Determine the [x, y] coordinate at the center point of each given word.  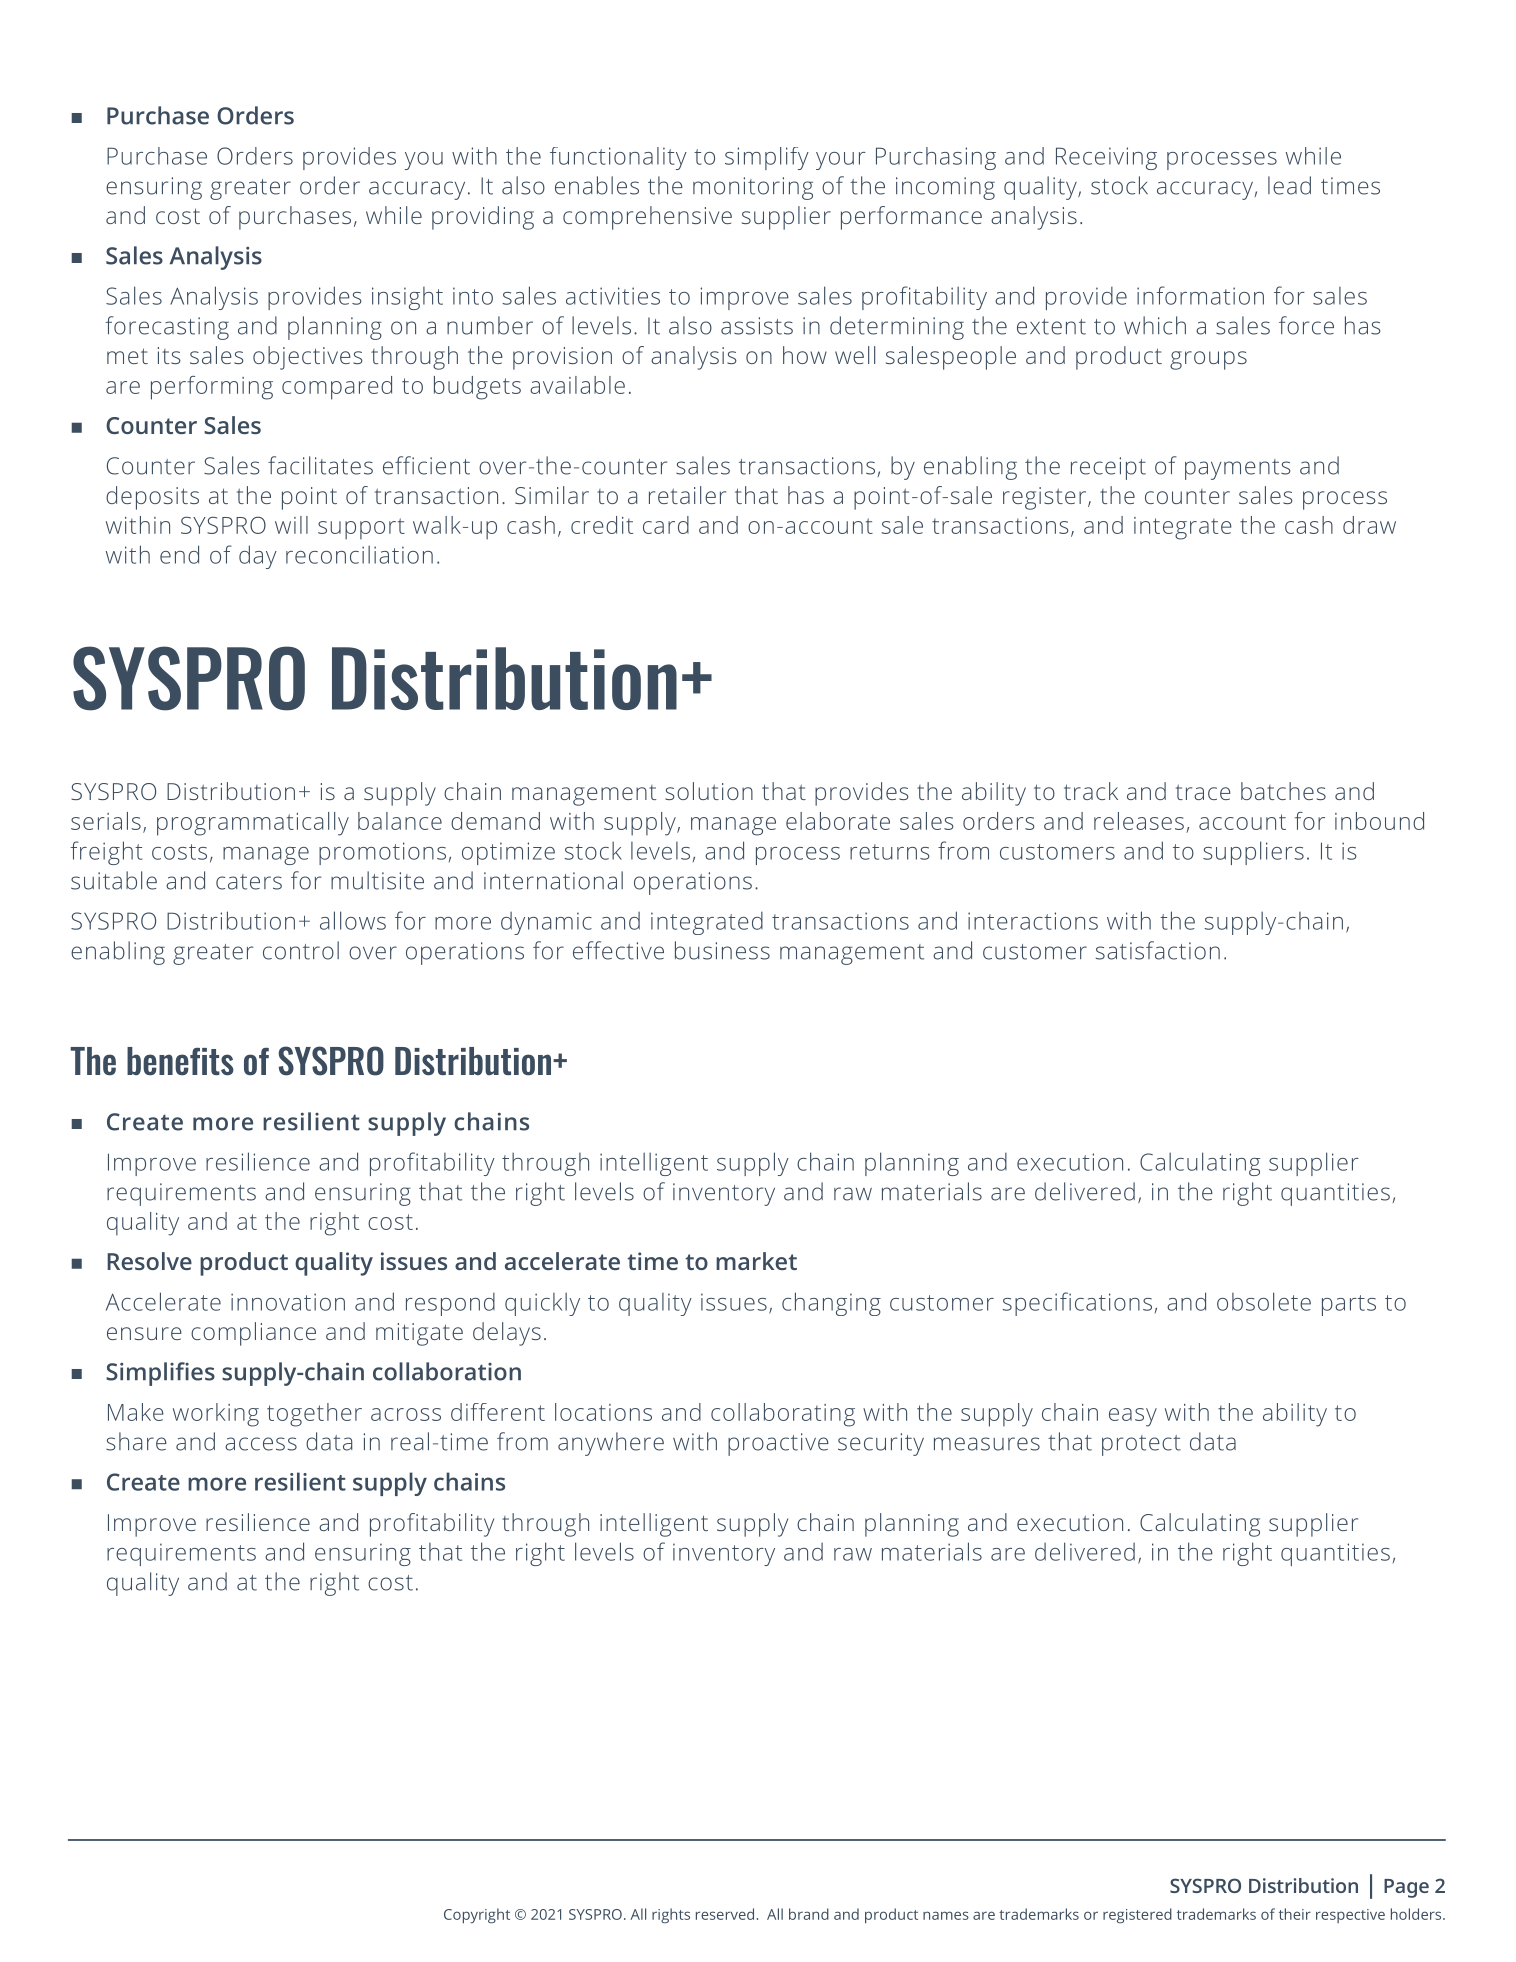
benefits [180, 1061]
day [258, 557]
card [666, 525]
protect [1141, 1445]
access [261, 1444]
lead [1289, 185]
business [722, 950]
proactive [778, 1444]
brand [809, 1914]
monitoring [753, 188]
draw [1369, 525]
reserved [725, 1914]
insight [407, 298]
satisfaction [1158, 950]
